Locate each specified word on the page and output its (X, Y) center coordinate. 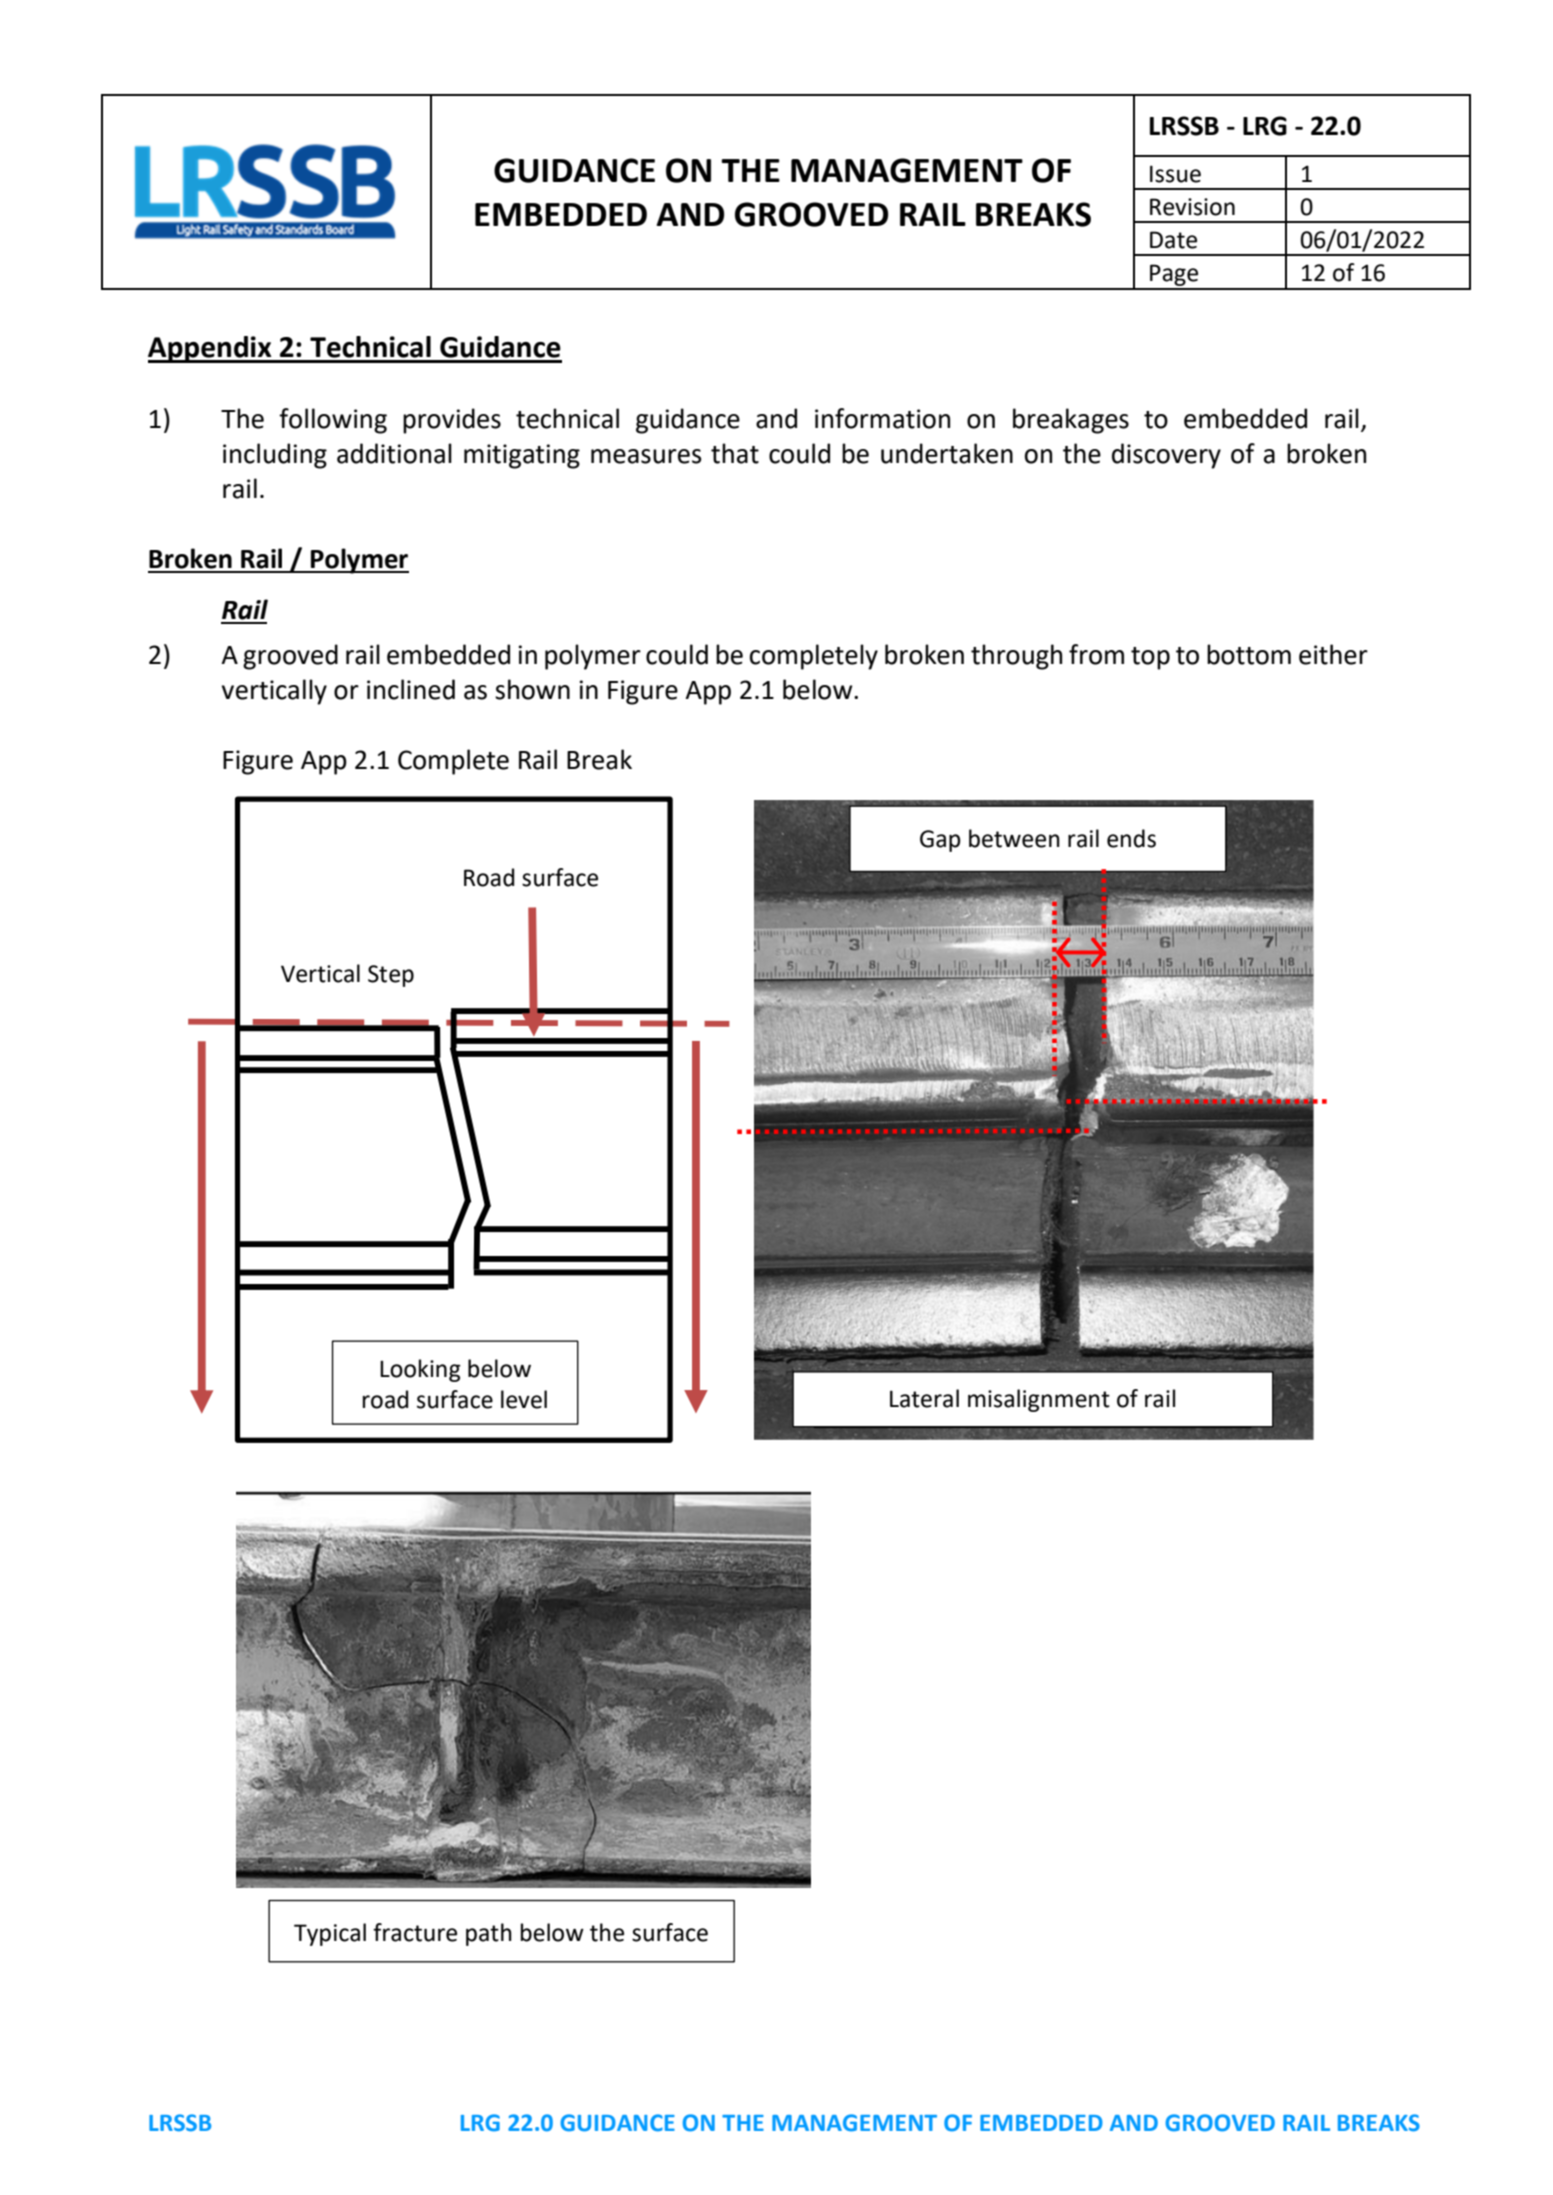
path (489, 1934)
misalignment (1039, 1400)
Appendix (211, 349)
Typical (330, 1934)
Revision (1192, 207)
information (882, 418)
